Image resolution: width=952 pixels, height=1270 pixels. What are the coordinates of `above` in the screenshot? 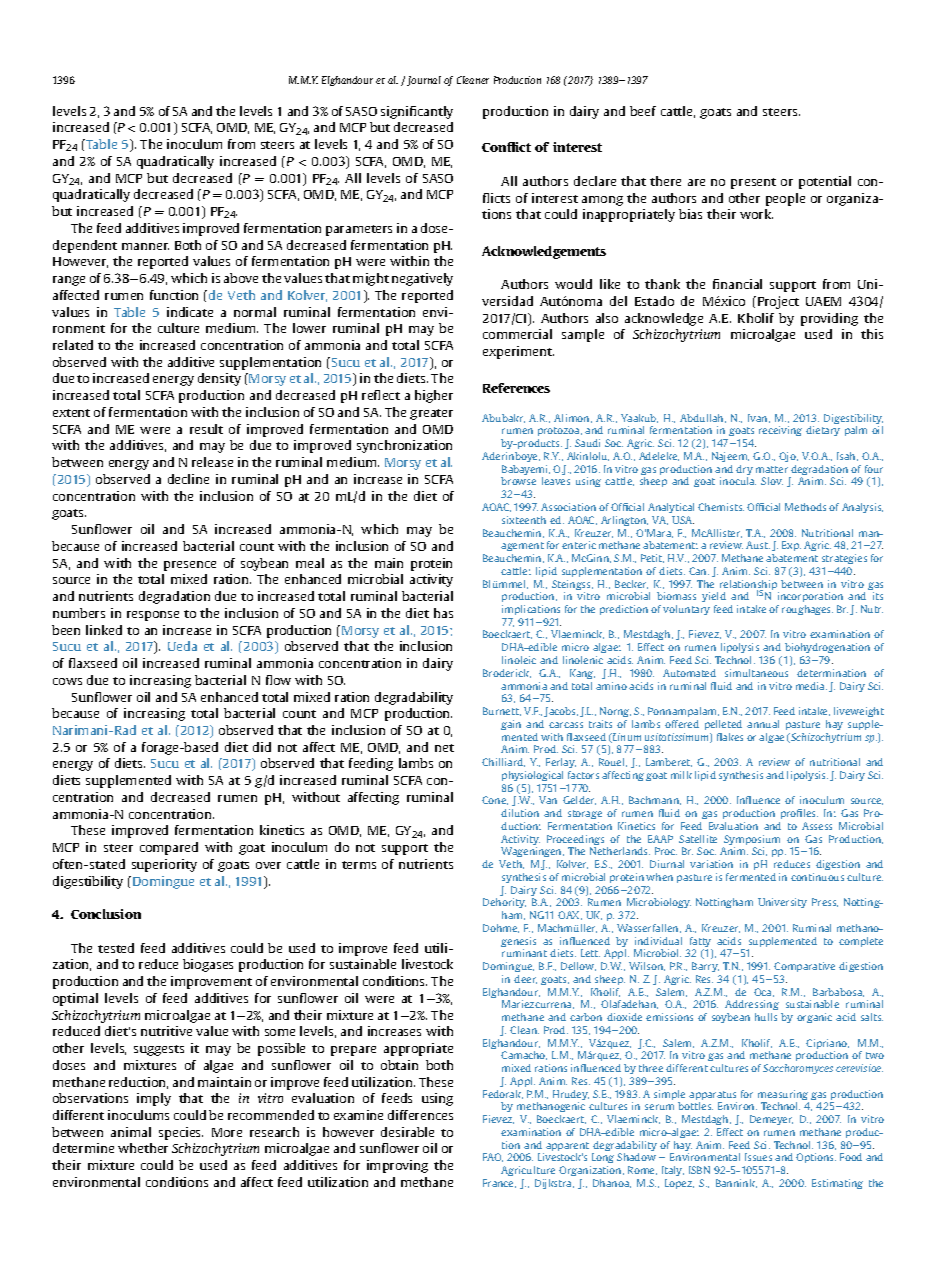 It's located at (241, 278).
